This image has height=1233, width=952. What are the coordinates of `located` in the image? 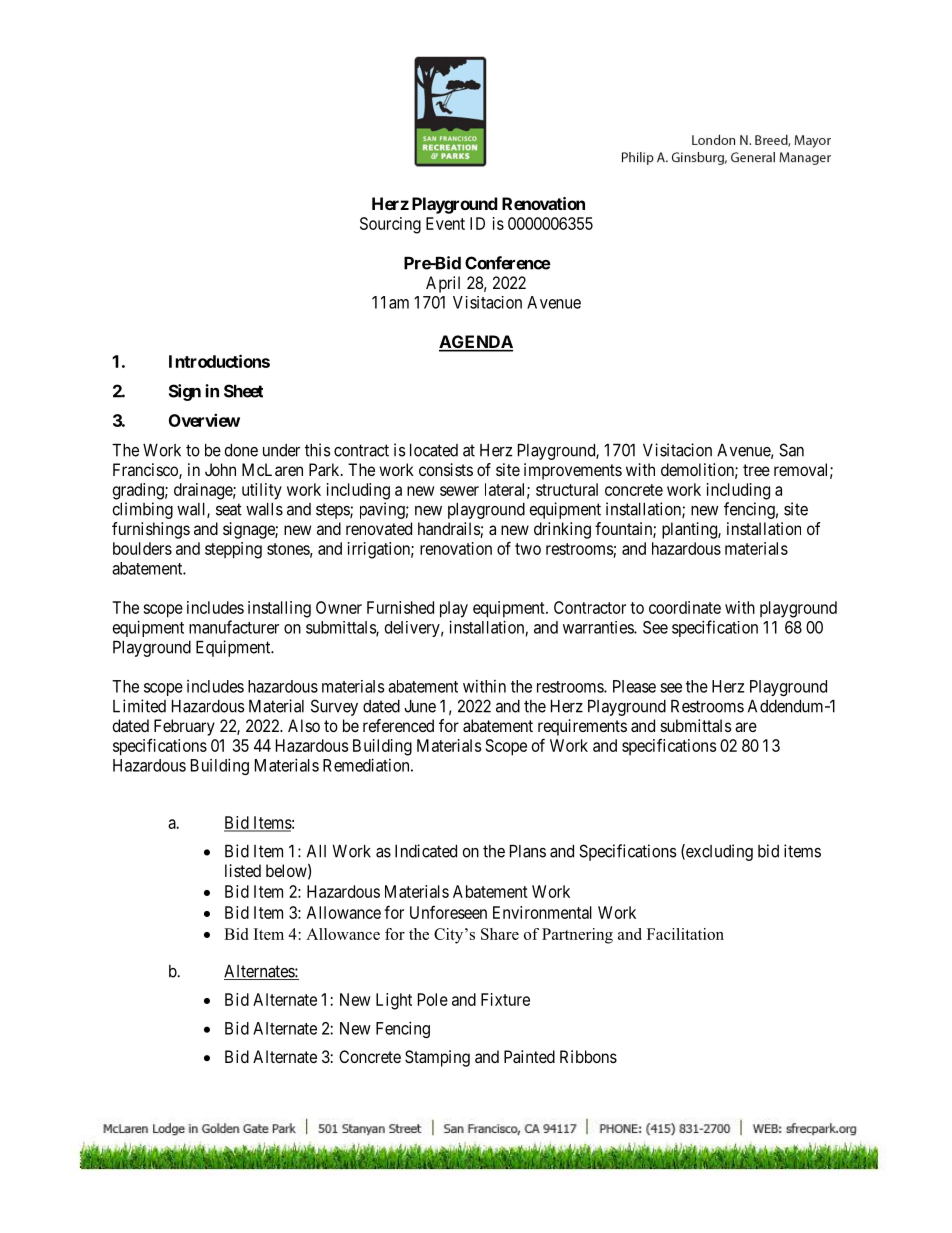 It's located at (434, 450).
